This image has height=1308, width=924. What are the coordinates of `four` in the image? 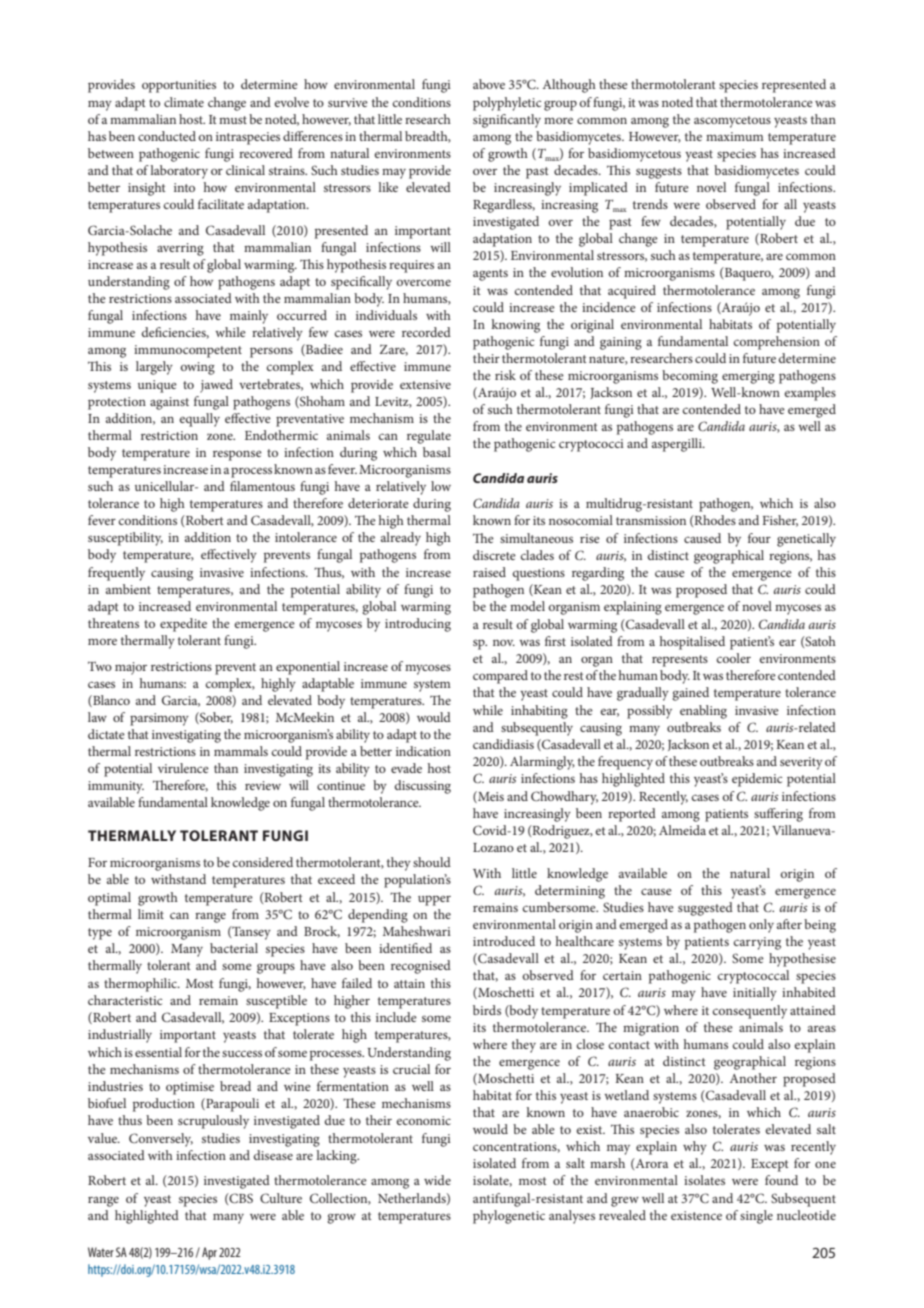 It's located at (759, 538).
